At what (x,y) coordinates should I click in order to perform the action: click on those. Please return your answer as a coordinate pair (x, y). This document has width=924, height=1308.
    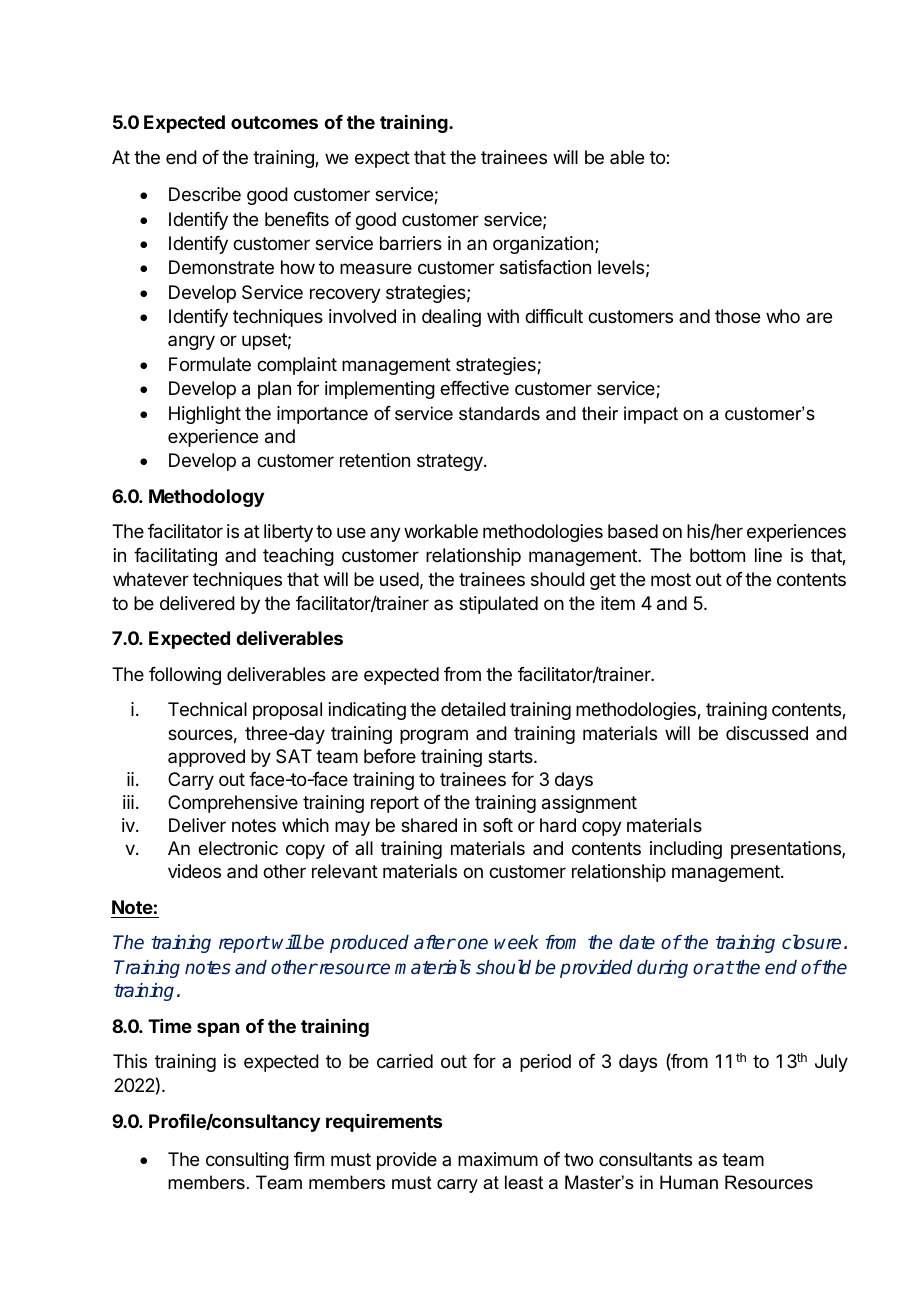
    Looking at the image, I should click on (737, 316).
